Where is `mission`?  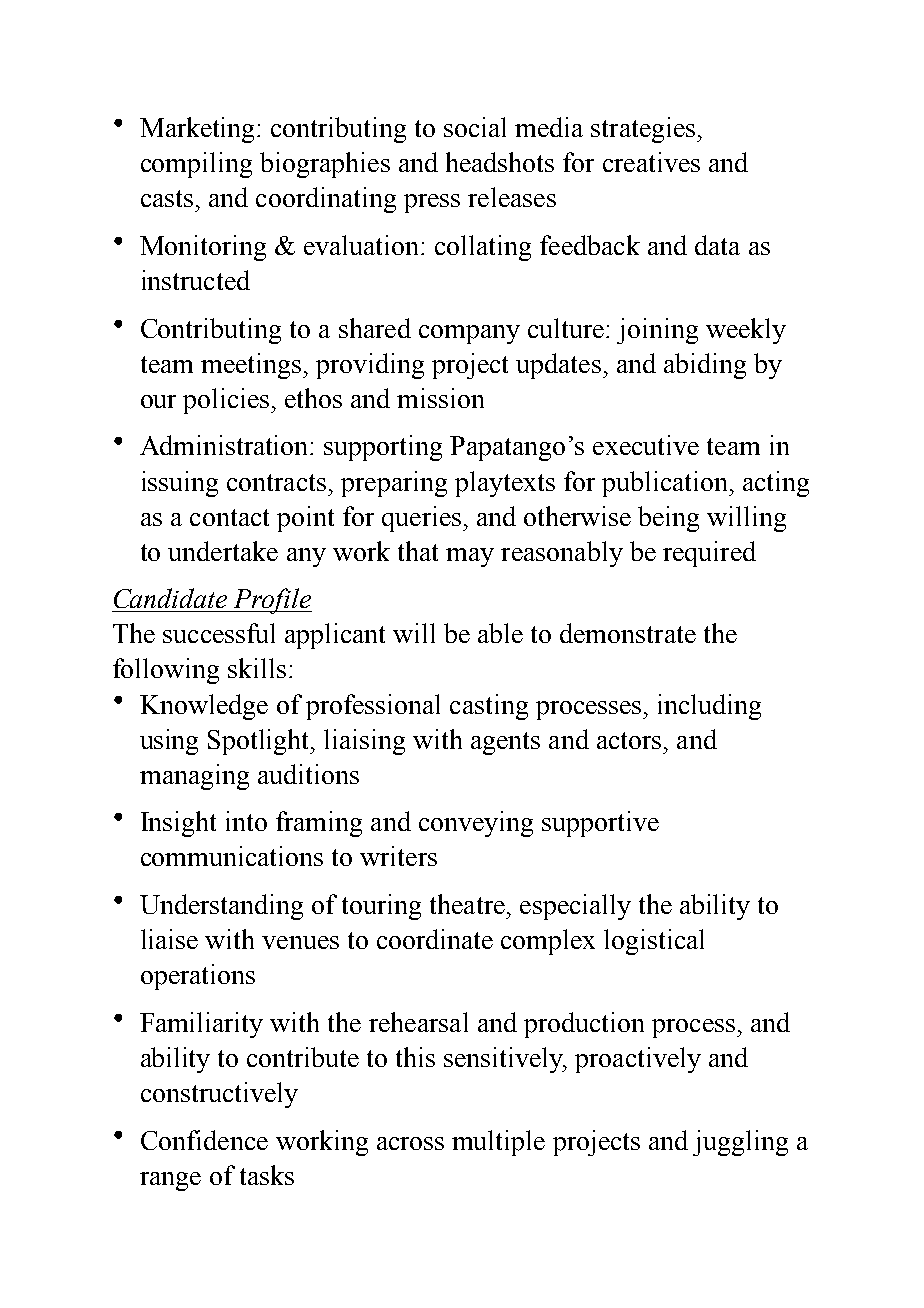
mission is located at coordinates (440, 398).
